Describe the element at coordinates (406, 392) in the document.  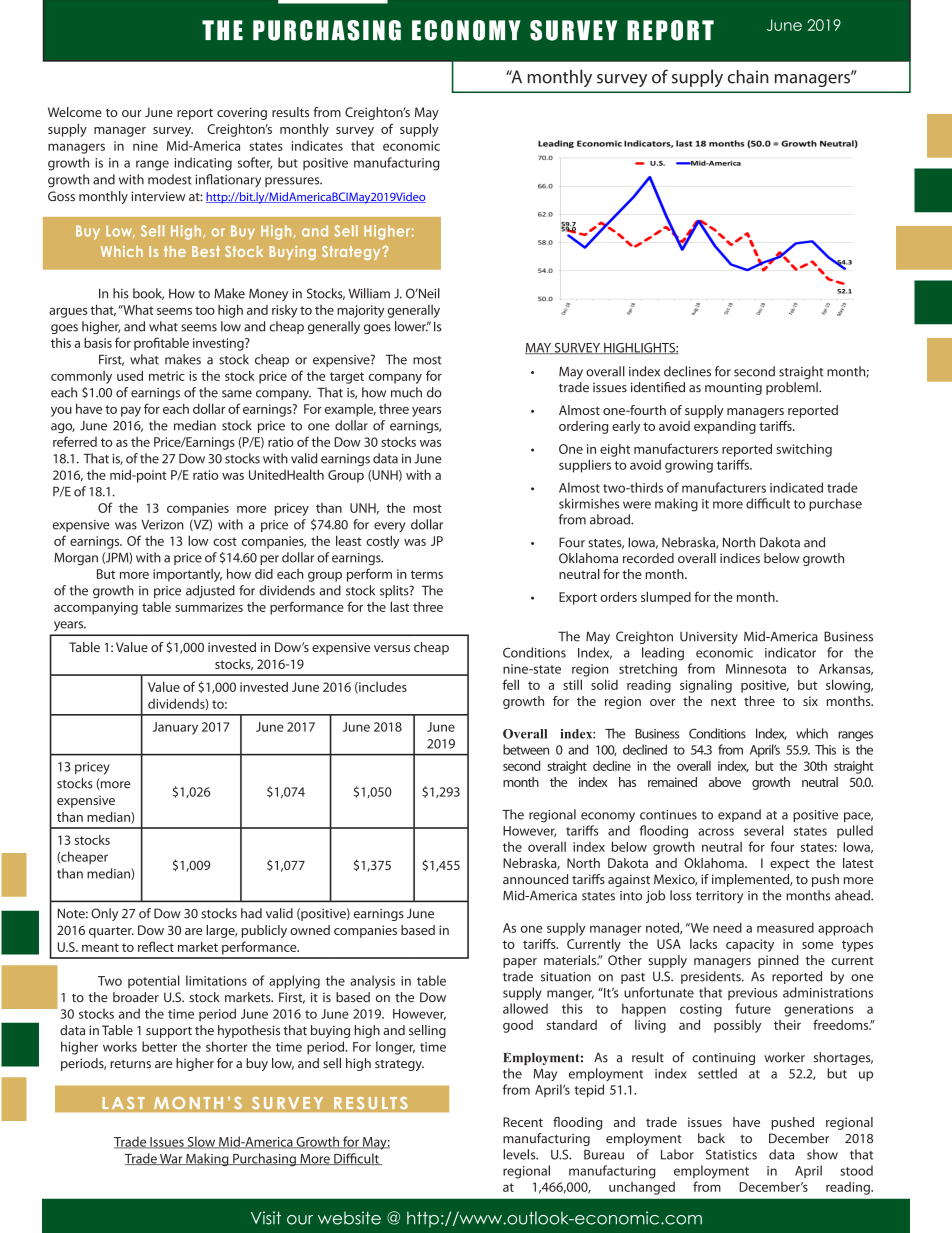
I see `much` at that location.
